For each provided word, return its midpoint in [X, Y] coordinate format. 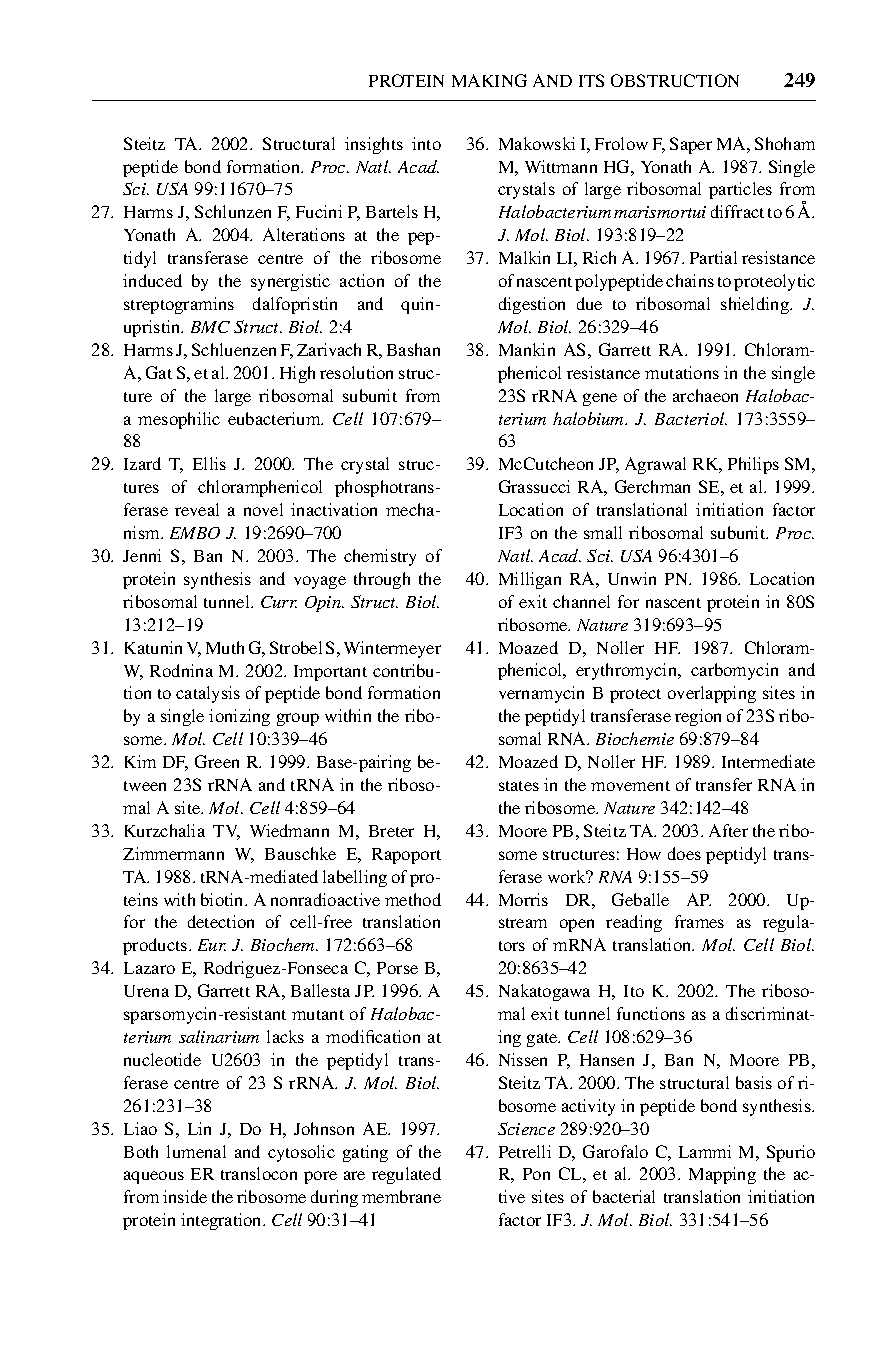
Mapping [722, 1175]
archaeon [705, 395]
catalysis [208, 694]
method [413, 899]
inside [185, 1196]
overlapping [712, 694]
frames [699, 921]
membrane [401, 1196]
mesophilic [179, 420]
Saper [691, 145]
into [426, 143]
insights [374, 145]
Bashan [413, 349]
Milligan [530, 580]
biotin [223, 899]
